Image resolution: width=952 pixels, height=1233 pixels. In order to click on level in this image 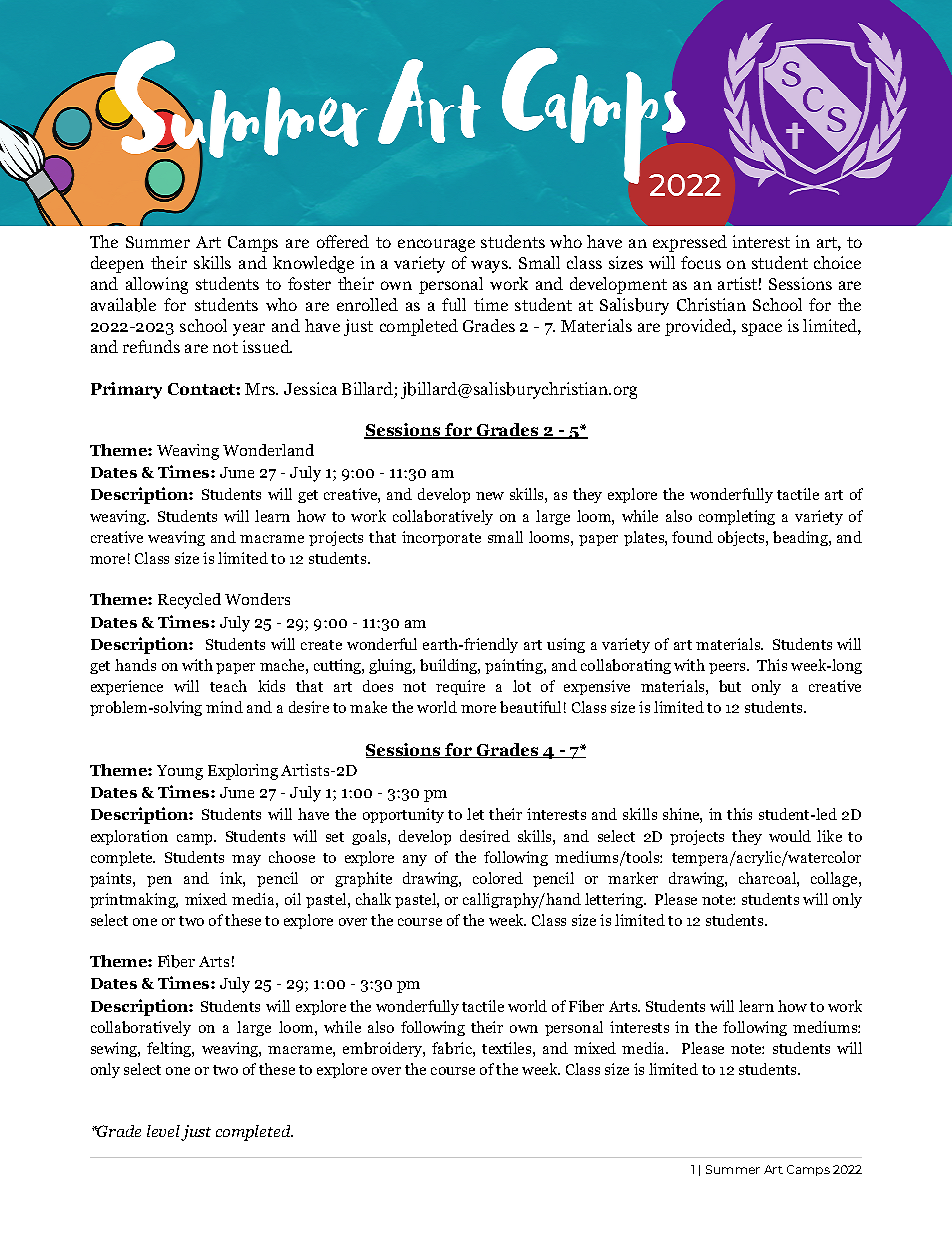, I will do `click(163, 1131)`.
